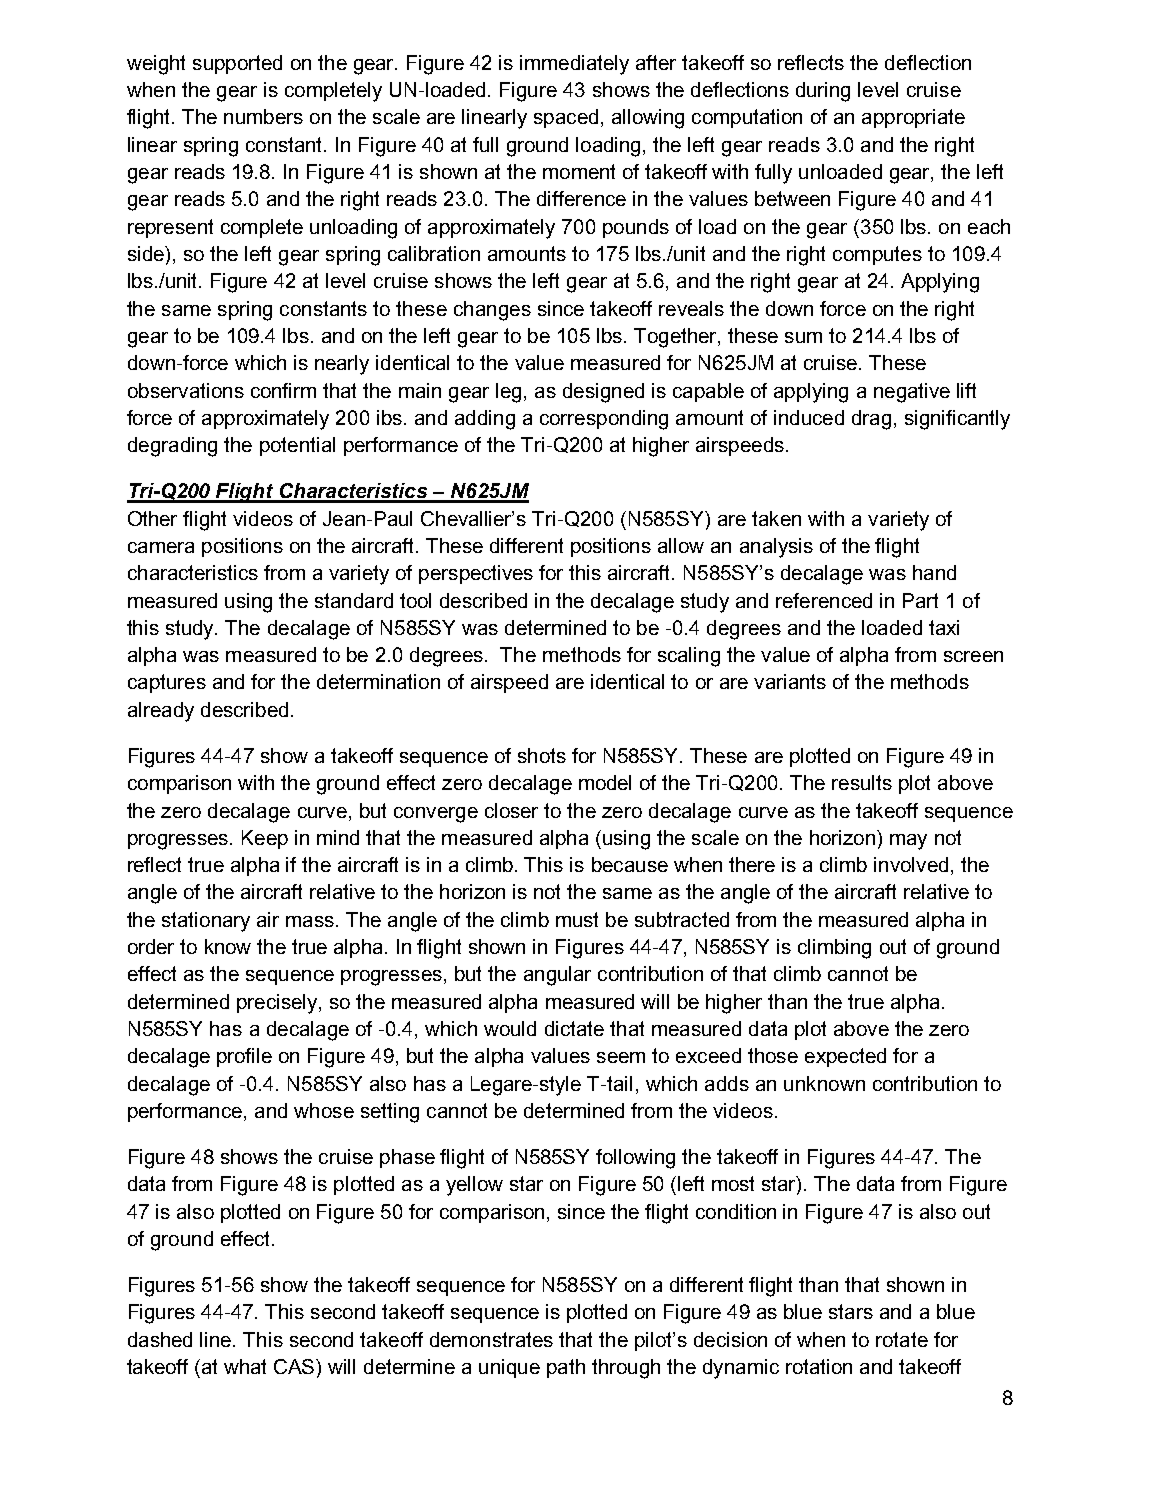 The height and width of the document is (1487, 1149). I want to click on path, so click(566, 1368).
